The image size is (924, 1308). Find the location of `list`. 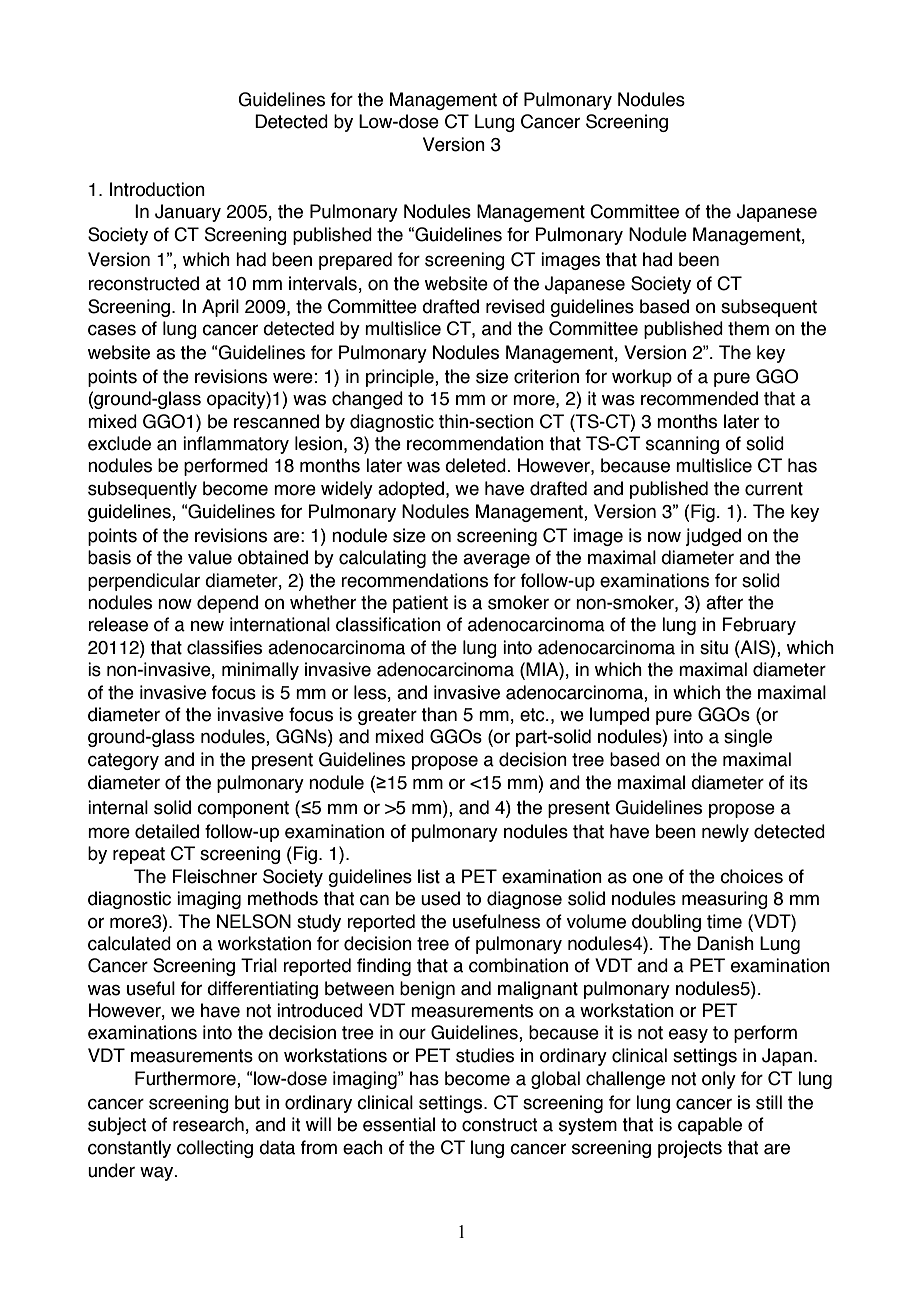

list is located at coordinates (429, 876).
